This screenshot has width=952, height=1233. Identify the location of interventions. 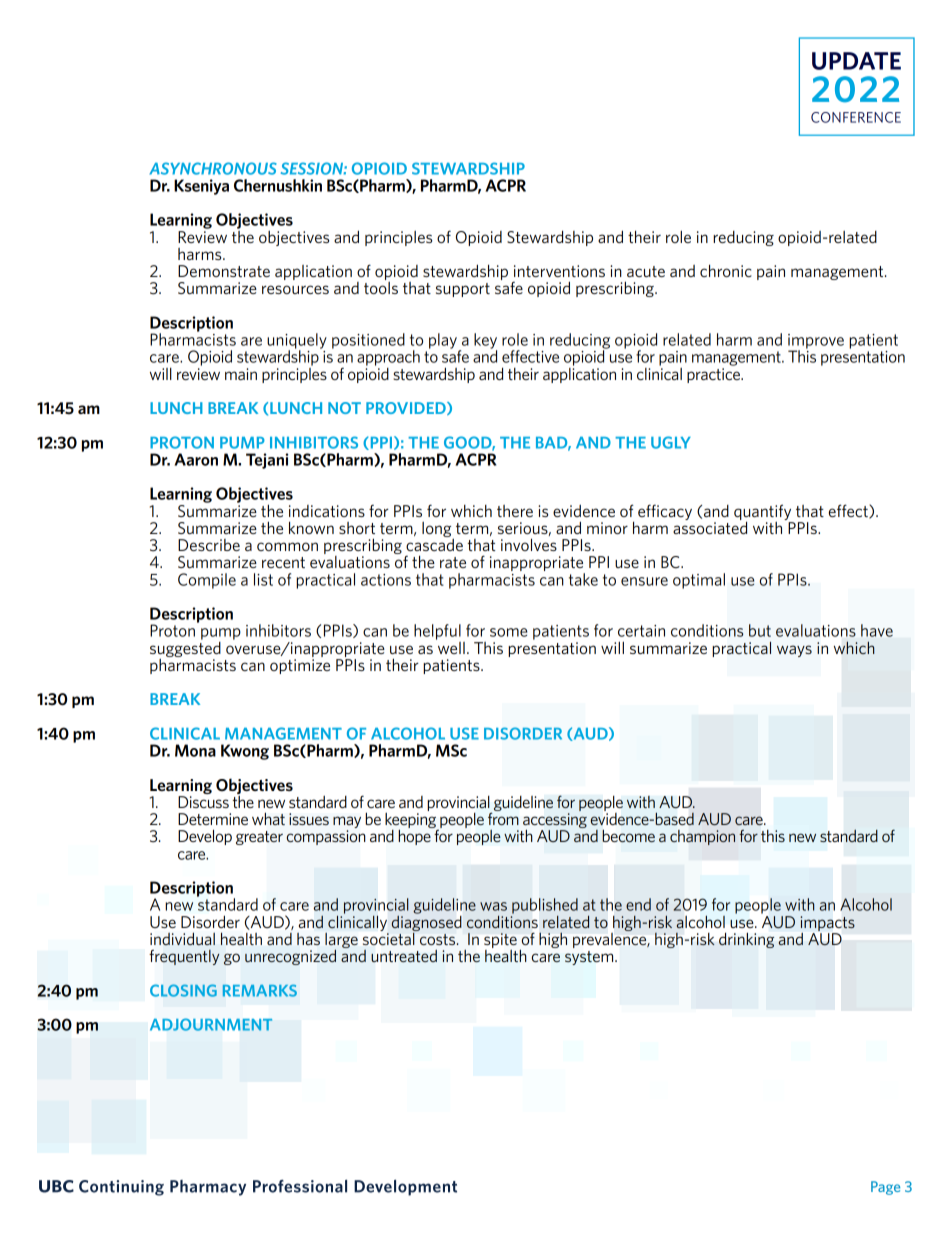
(559, 271).
